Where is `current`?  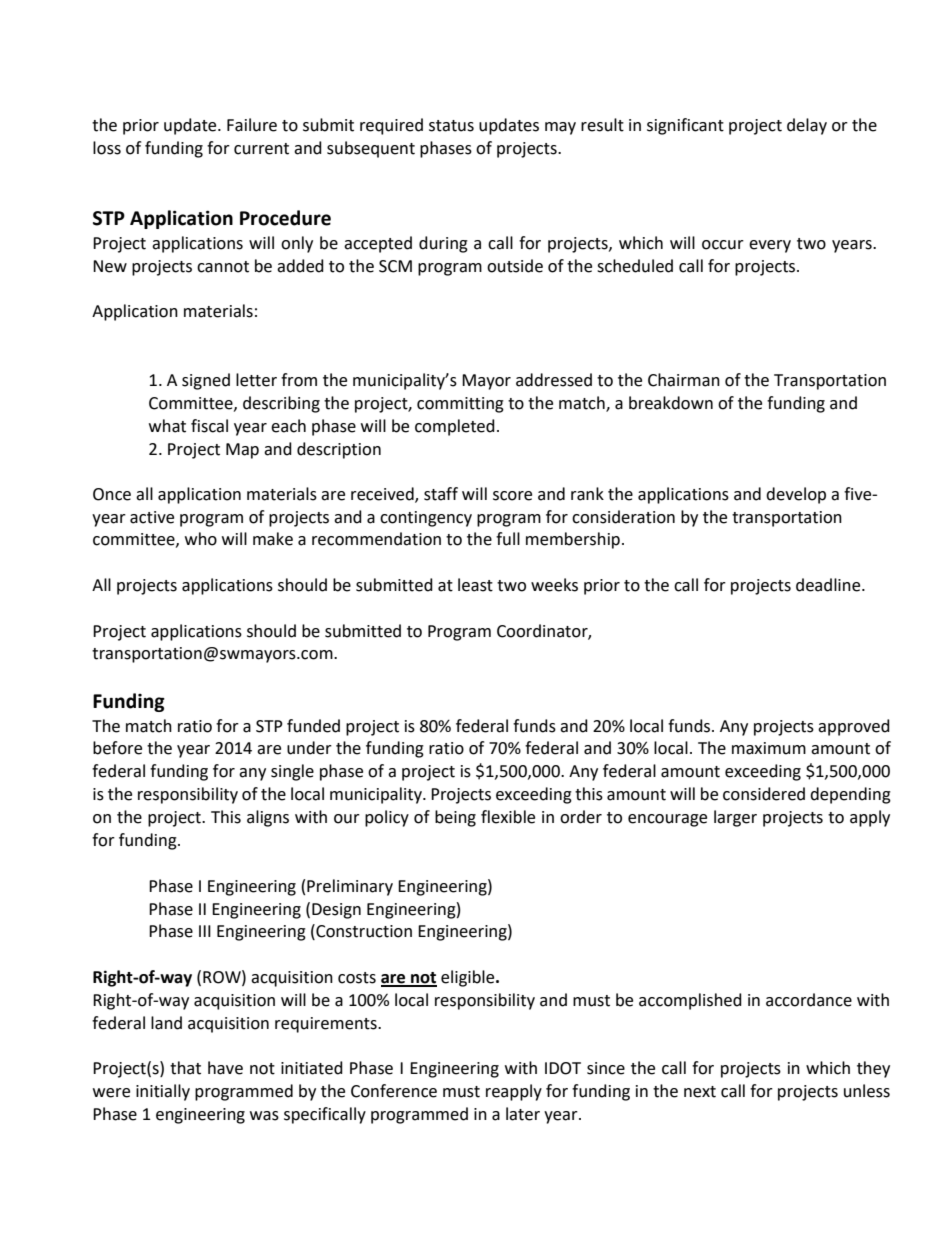
current is located at coordinates (261, 149).
